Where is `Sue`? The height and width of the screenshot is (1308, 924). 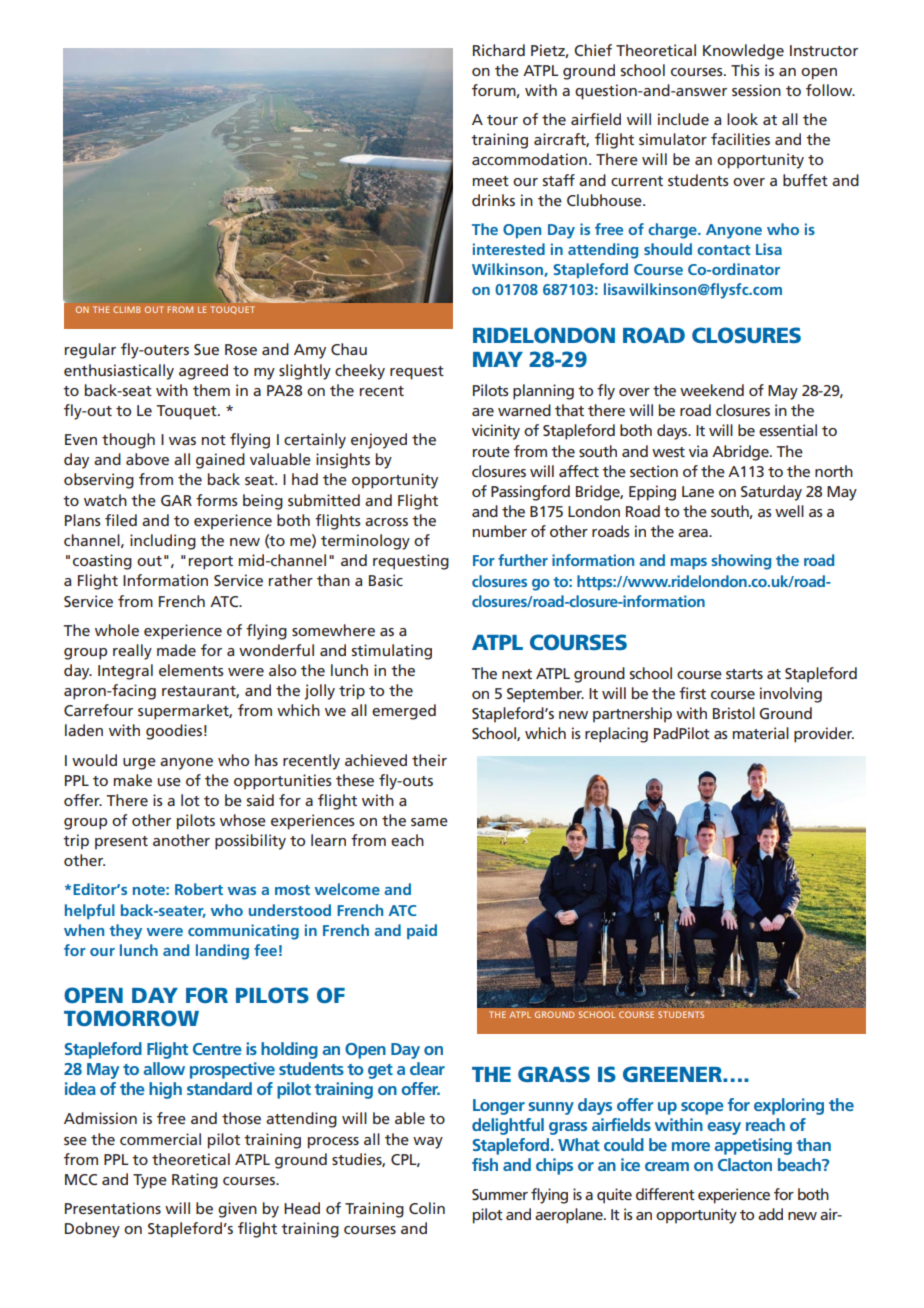 Sue is located at coordinates (206, 349).
